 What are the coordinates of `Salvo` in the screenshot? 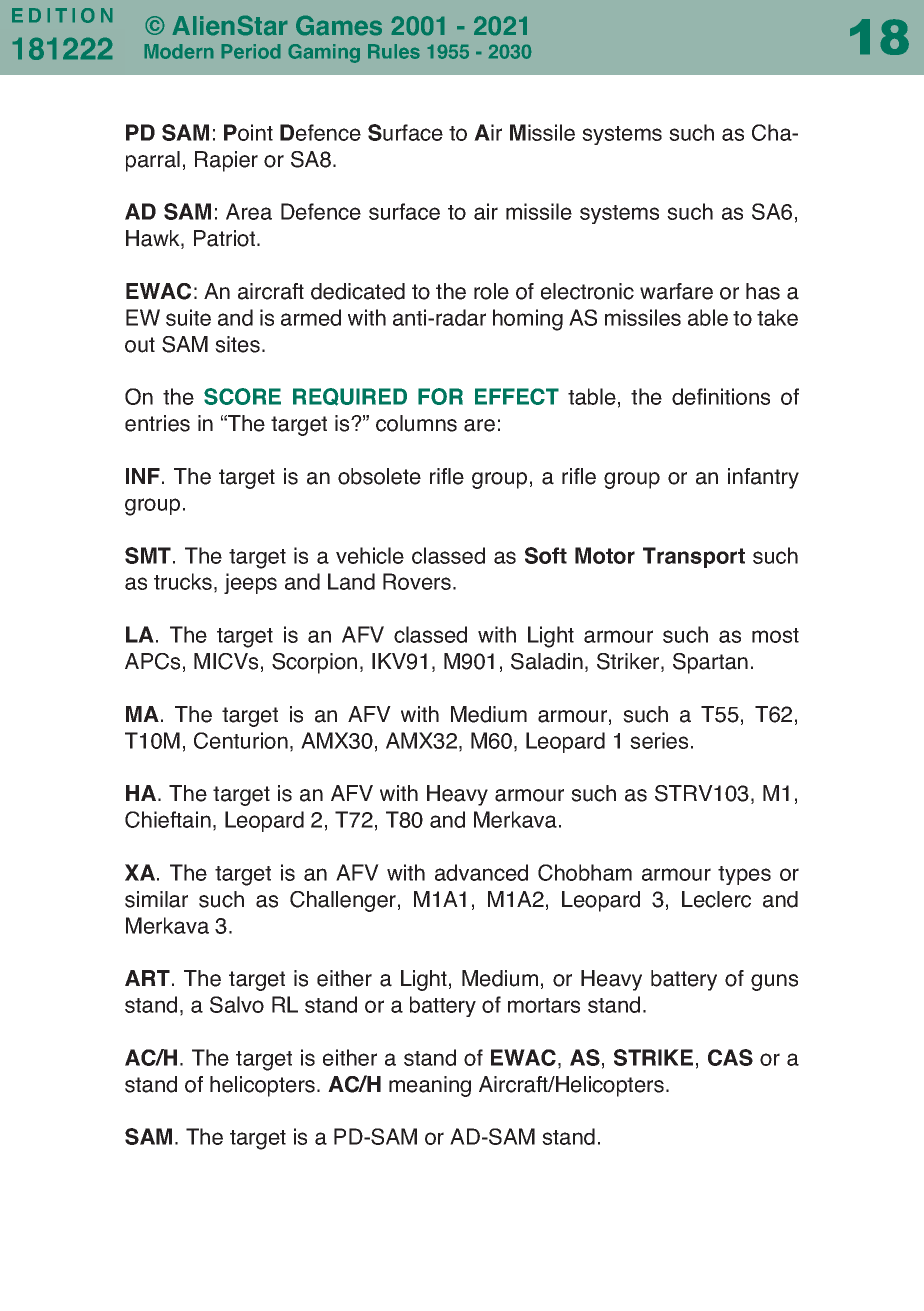 It's located at (237, 1004).
